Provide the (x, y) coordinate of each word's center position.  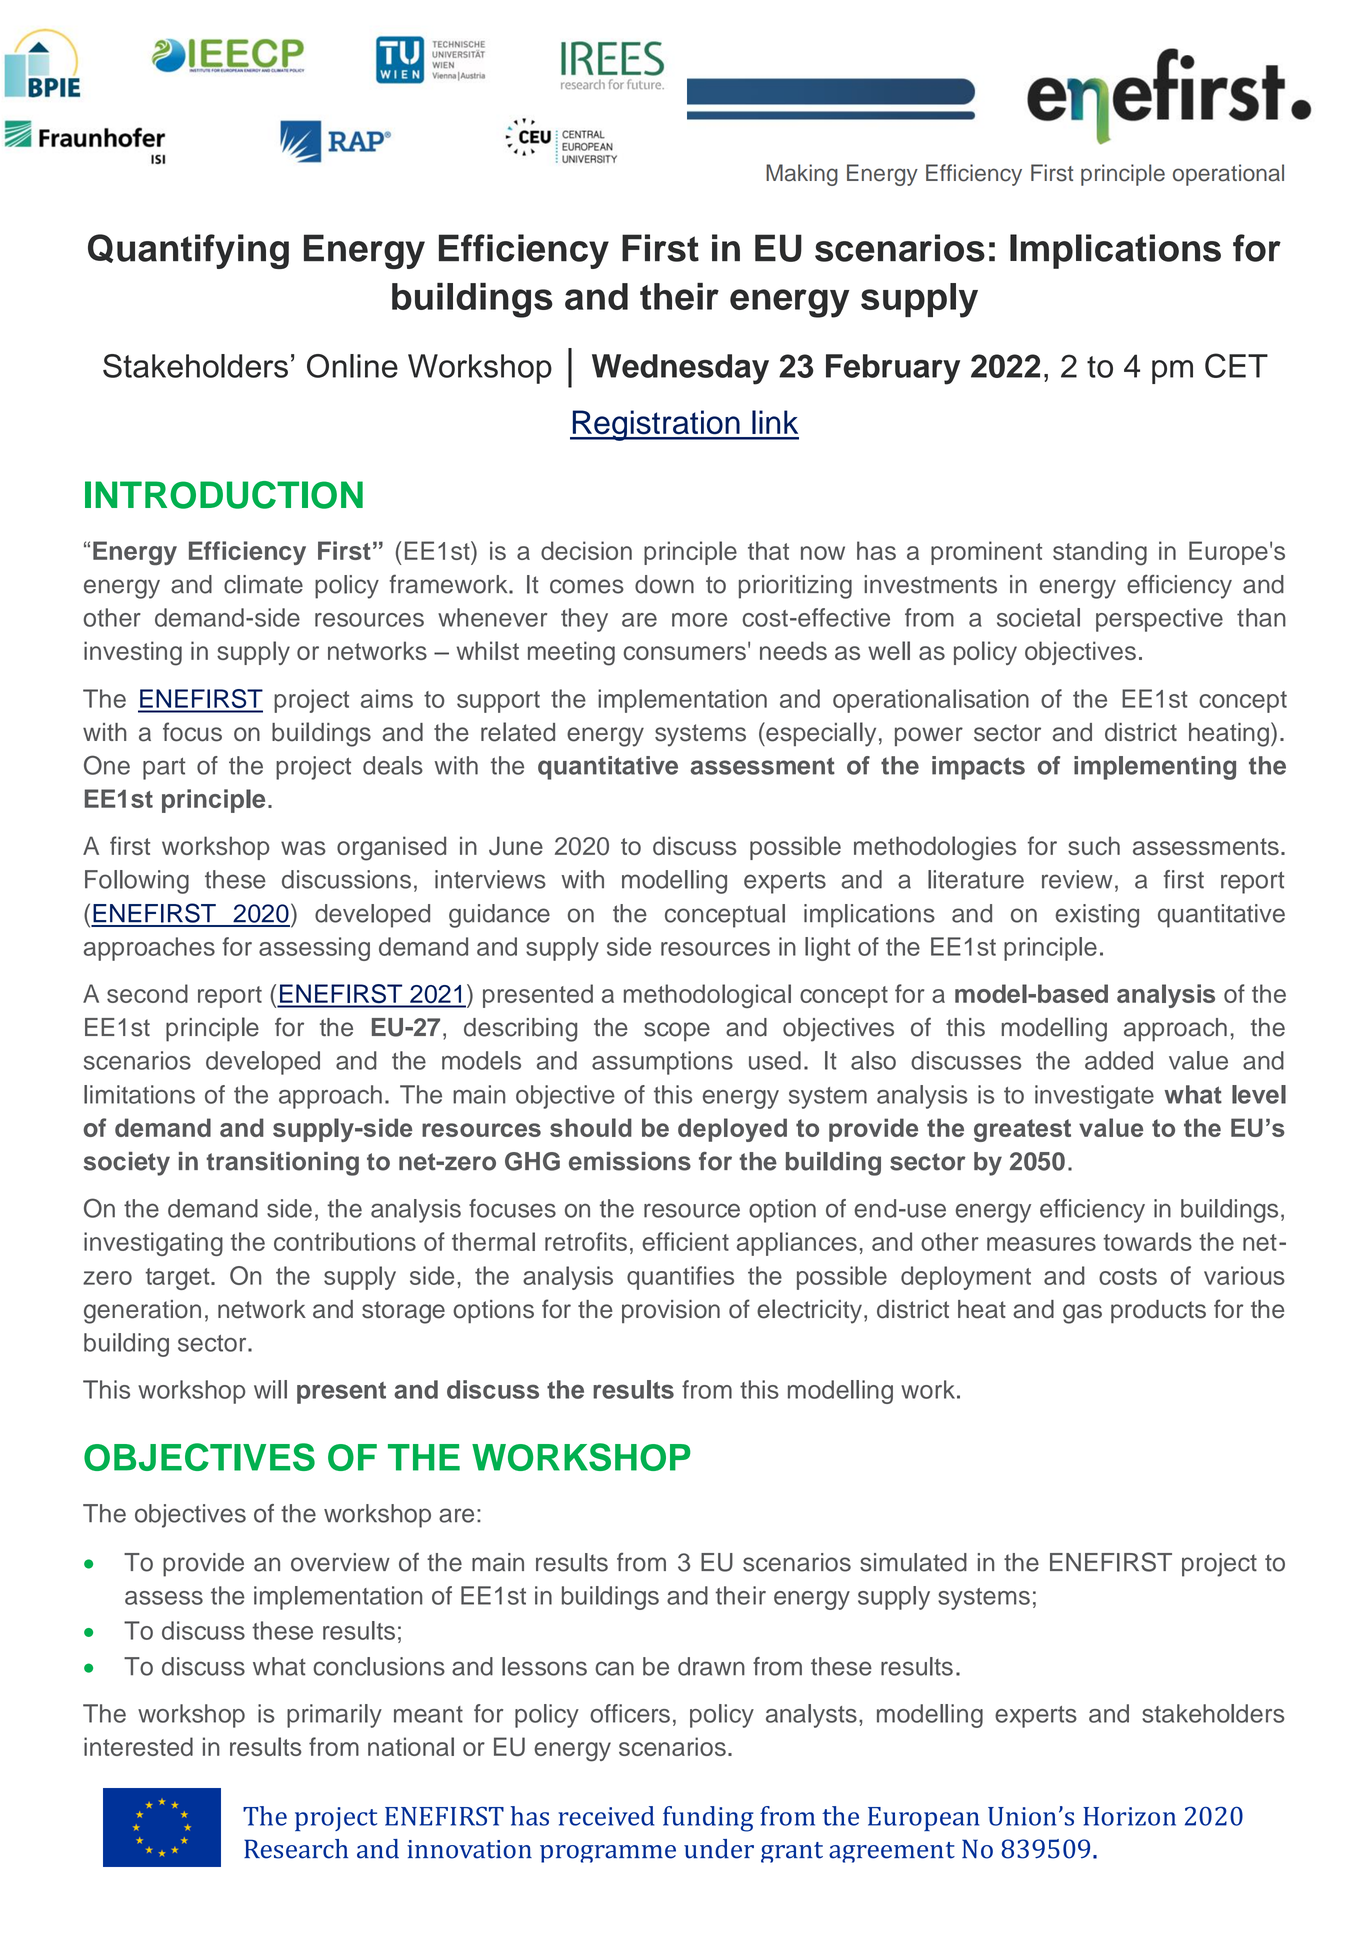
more (699, 620)
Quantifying (188, 251)
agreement (892, 1852)
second (147, 993)
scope (677, 1032)
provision (671, 1311)
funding (708, 1819)
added (1119, 1060)
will (270, 1389)
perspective (1159, 620)
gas (1082, 1314)
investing (133, 653)
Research (296, 1849)
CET (1236, 365)
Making (802, 175)
